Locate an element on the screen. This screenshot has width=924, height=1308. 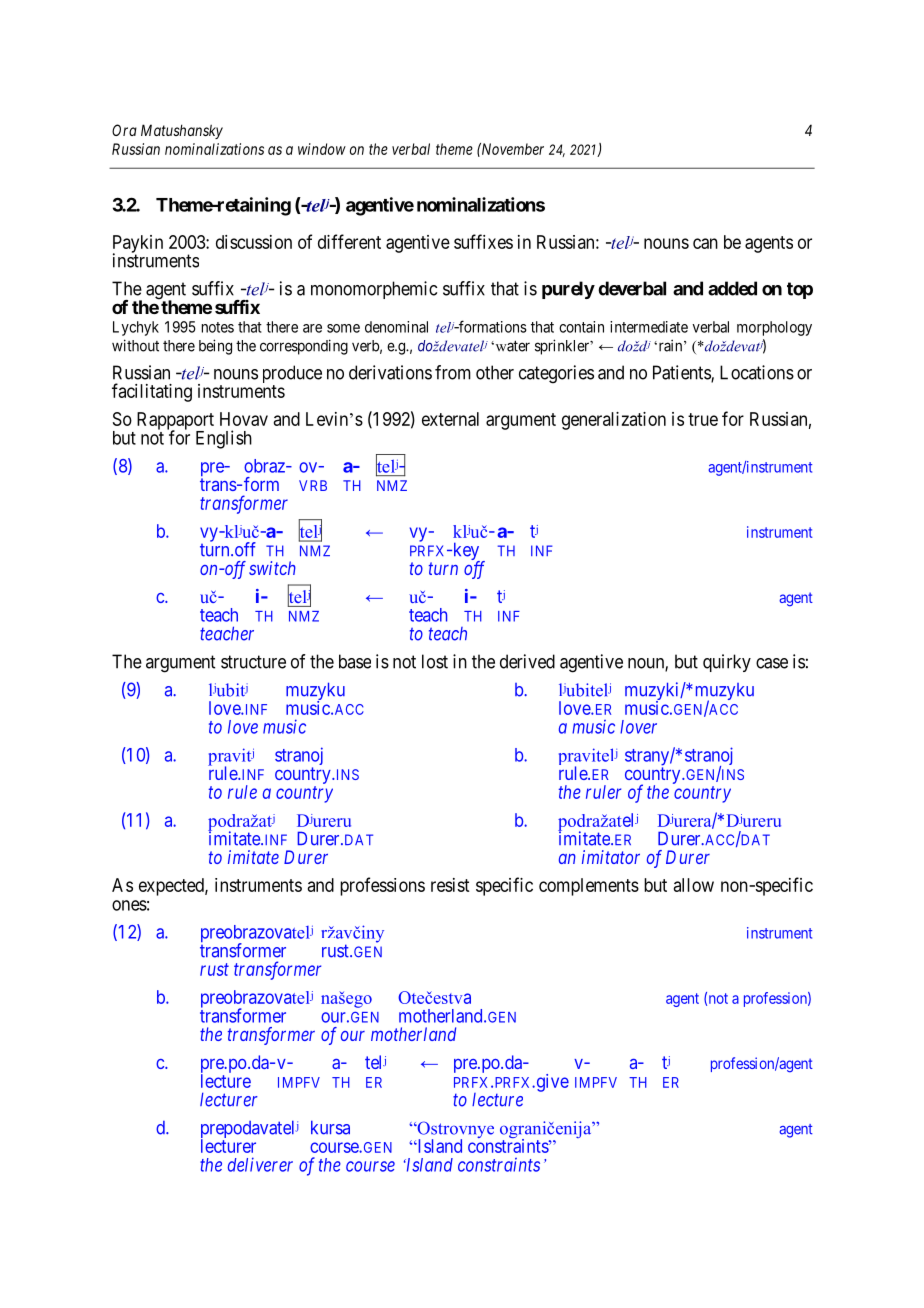
Rappaport is located at coordinates (175, 422).
